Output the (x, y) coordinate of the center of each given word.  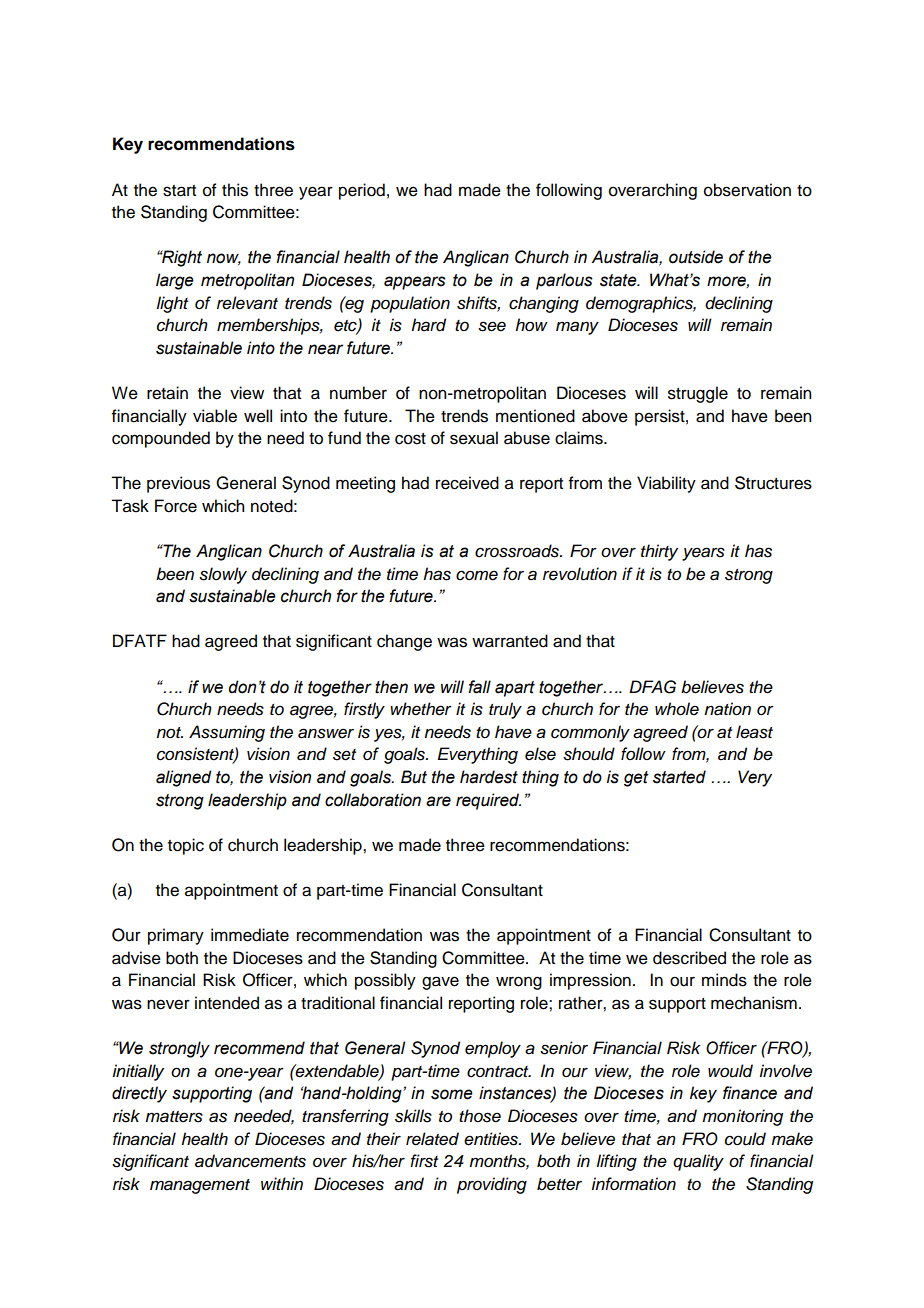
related (432, 1139)
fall (479, 687)
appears (415, 283)
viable (215, 416)
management (200, 1186)
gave (440, 983)
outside (696, 257)
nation (727, 709)
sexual (474, 438)
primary (176, 936)
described (689, 958)
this (235, 190)
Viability (666, 484)
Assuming (227, 733)
